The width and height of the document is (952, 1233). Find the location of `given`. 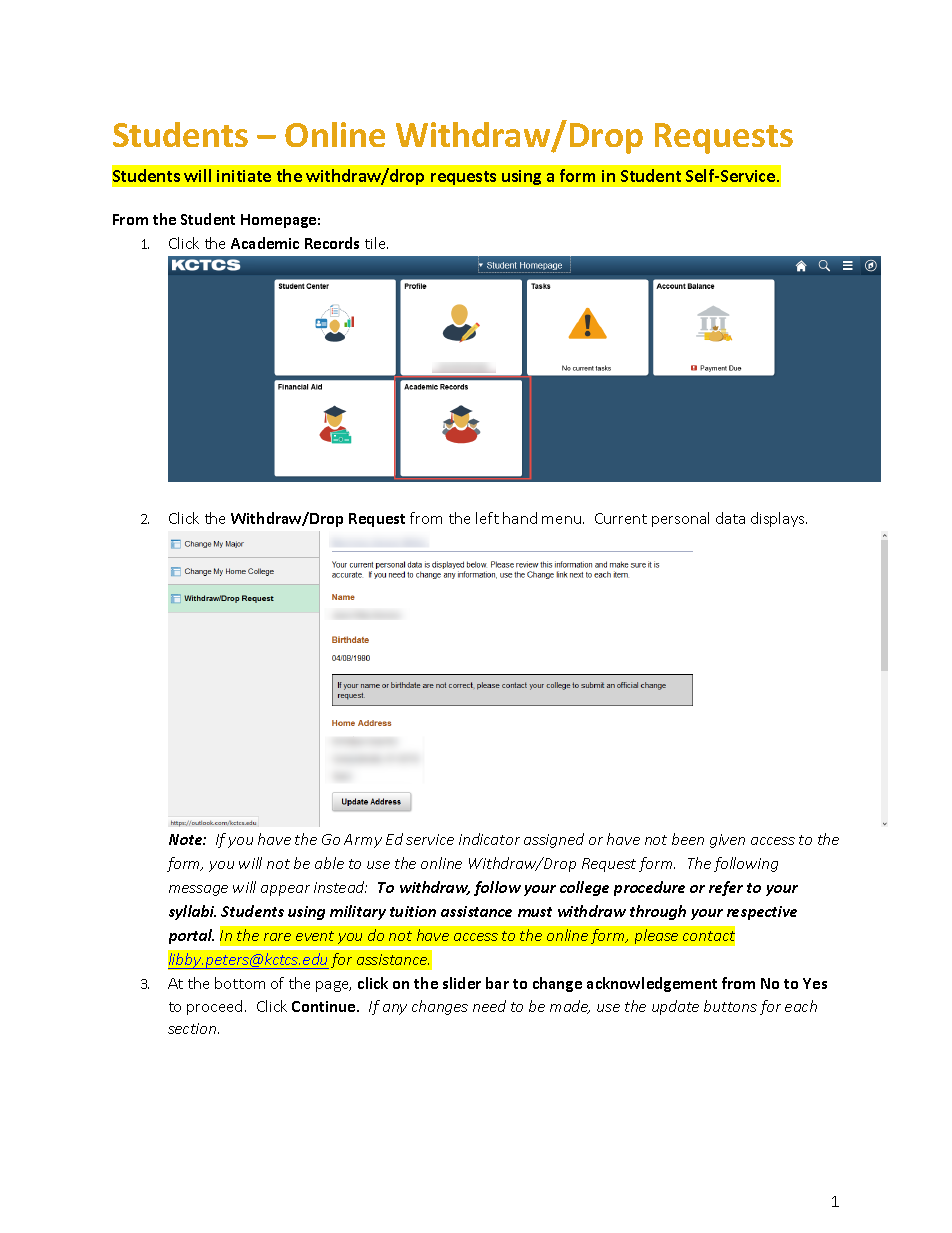

given is located at coordinates (727, 841).
